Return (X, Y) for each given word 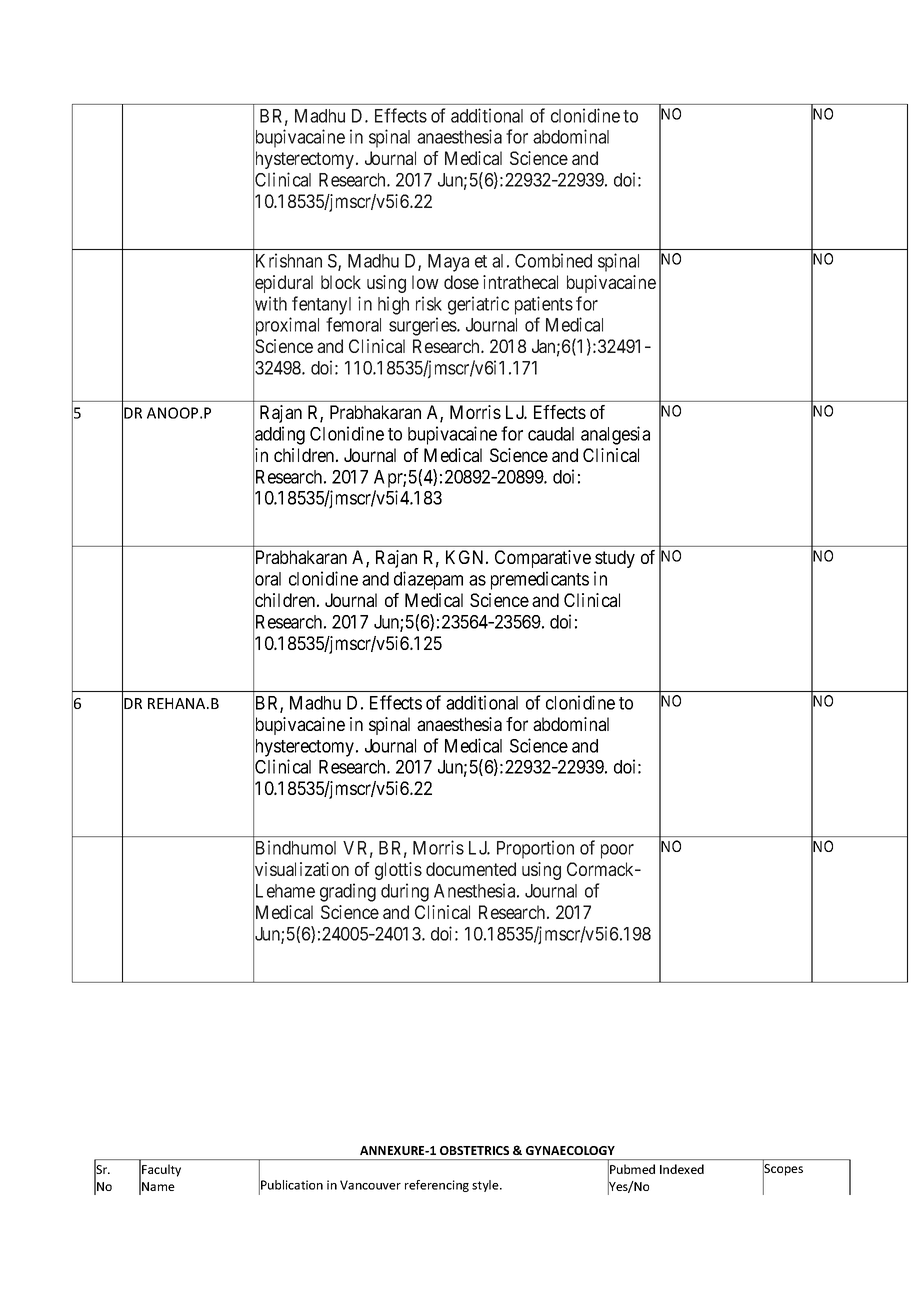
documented (471, 869)
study (615, 559)
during (405, 892)
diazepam (428, 580)
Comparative (543, 559)
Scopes (783, 1170)
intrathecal (520, 282)
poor (617, 851)
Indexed (682, 1169)
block (341, 282)
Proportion (535, 849)
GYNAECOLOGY (570, 1150)
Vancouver (370, 1185)
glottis (398, 871)
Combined (553, 260)
